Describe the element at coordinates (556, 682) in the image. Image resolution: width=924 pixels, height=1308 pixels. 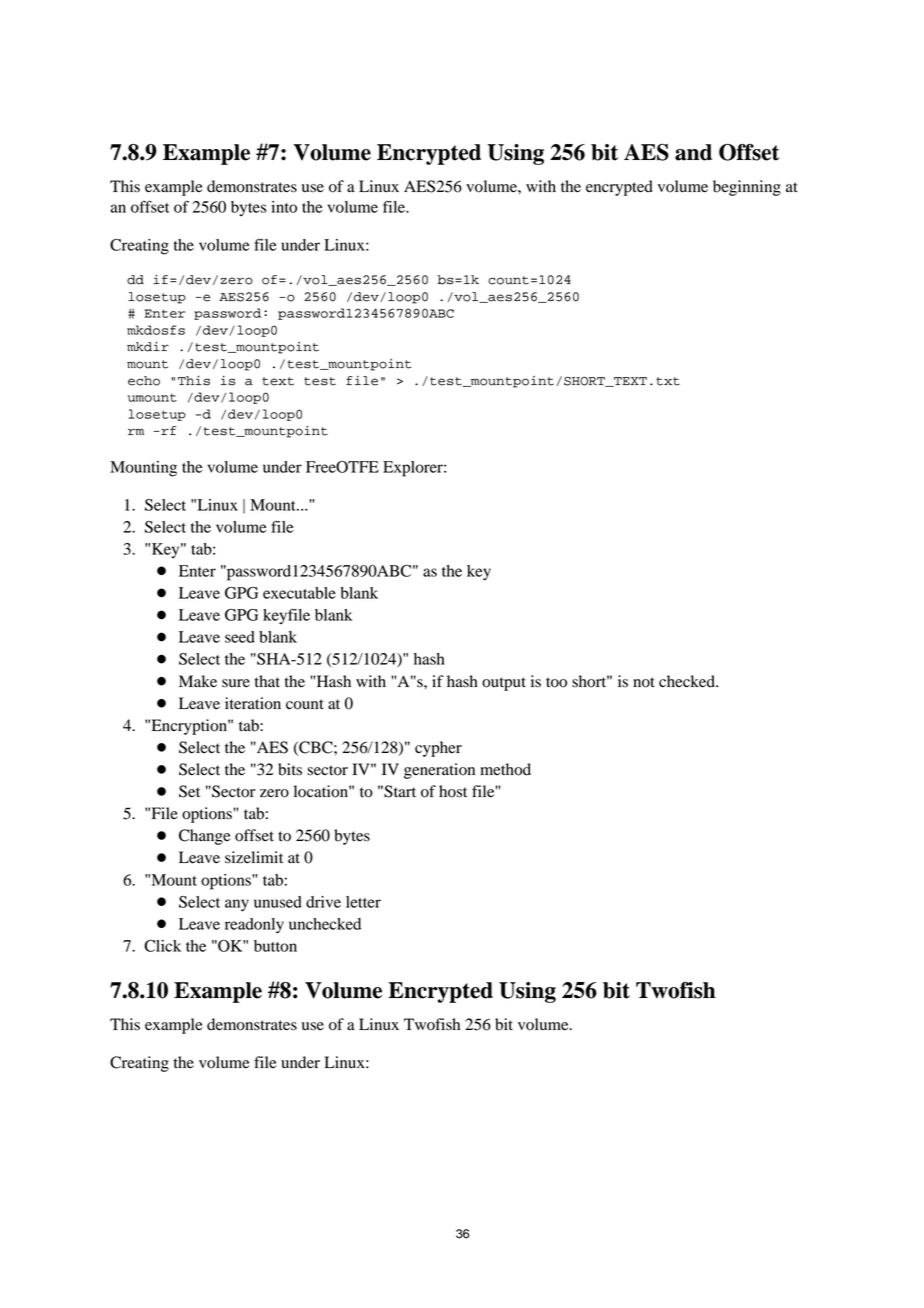
I see `too` at that location.
